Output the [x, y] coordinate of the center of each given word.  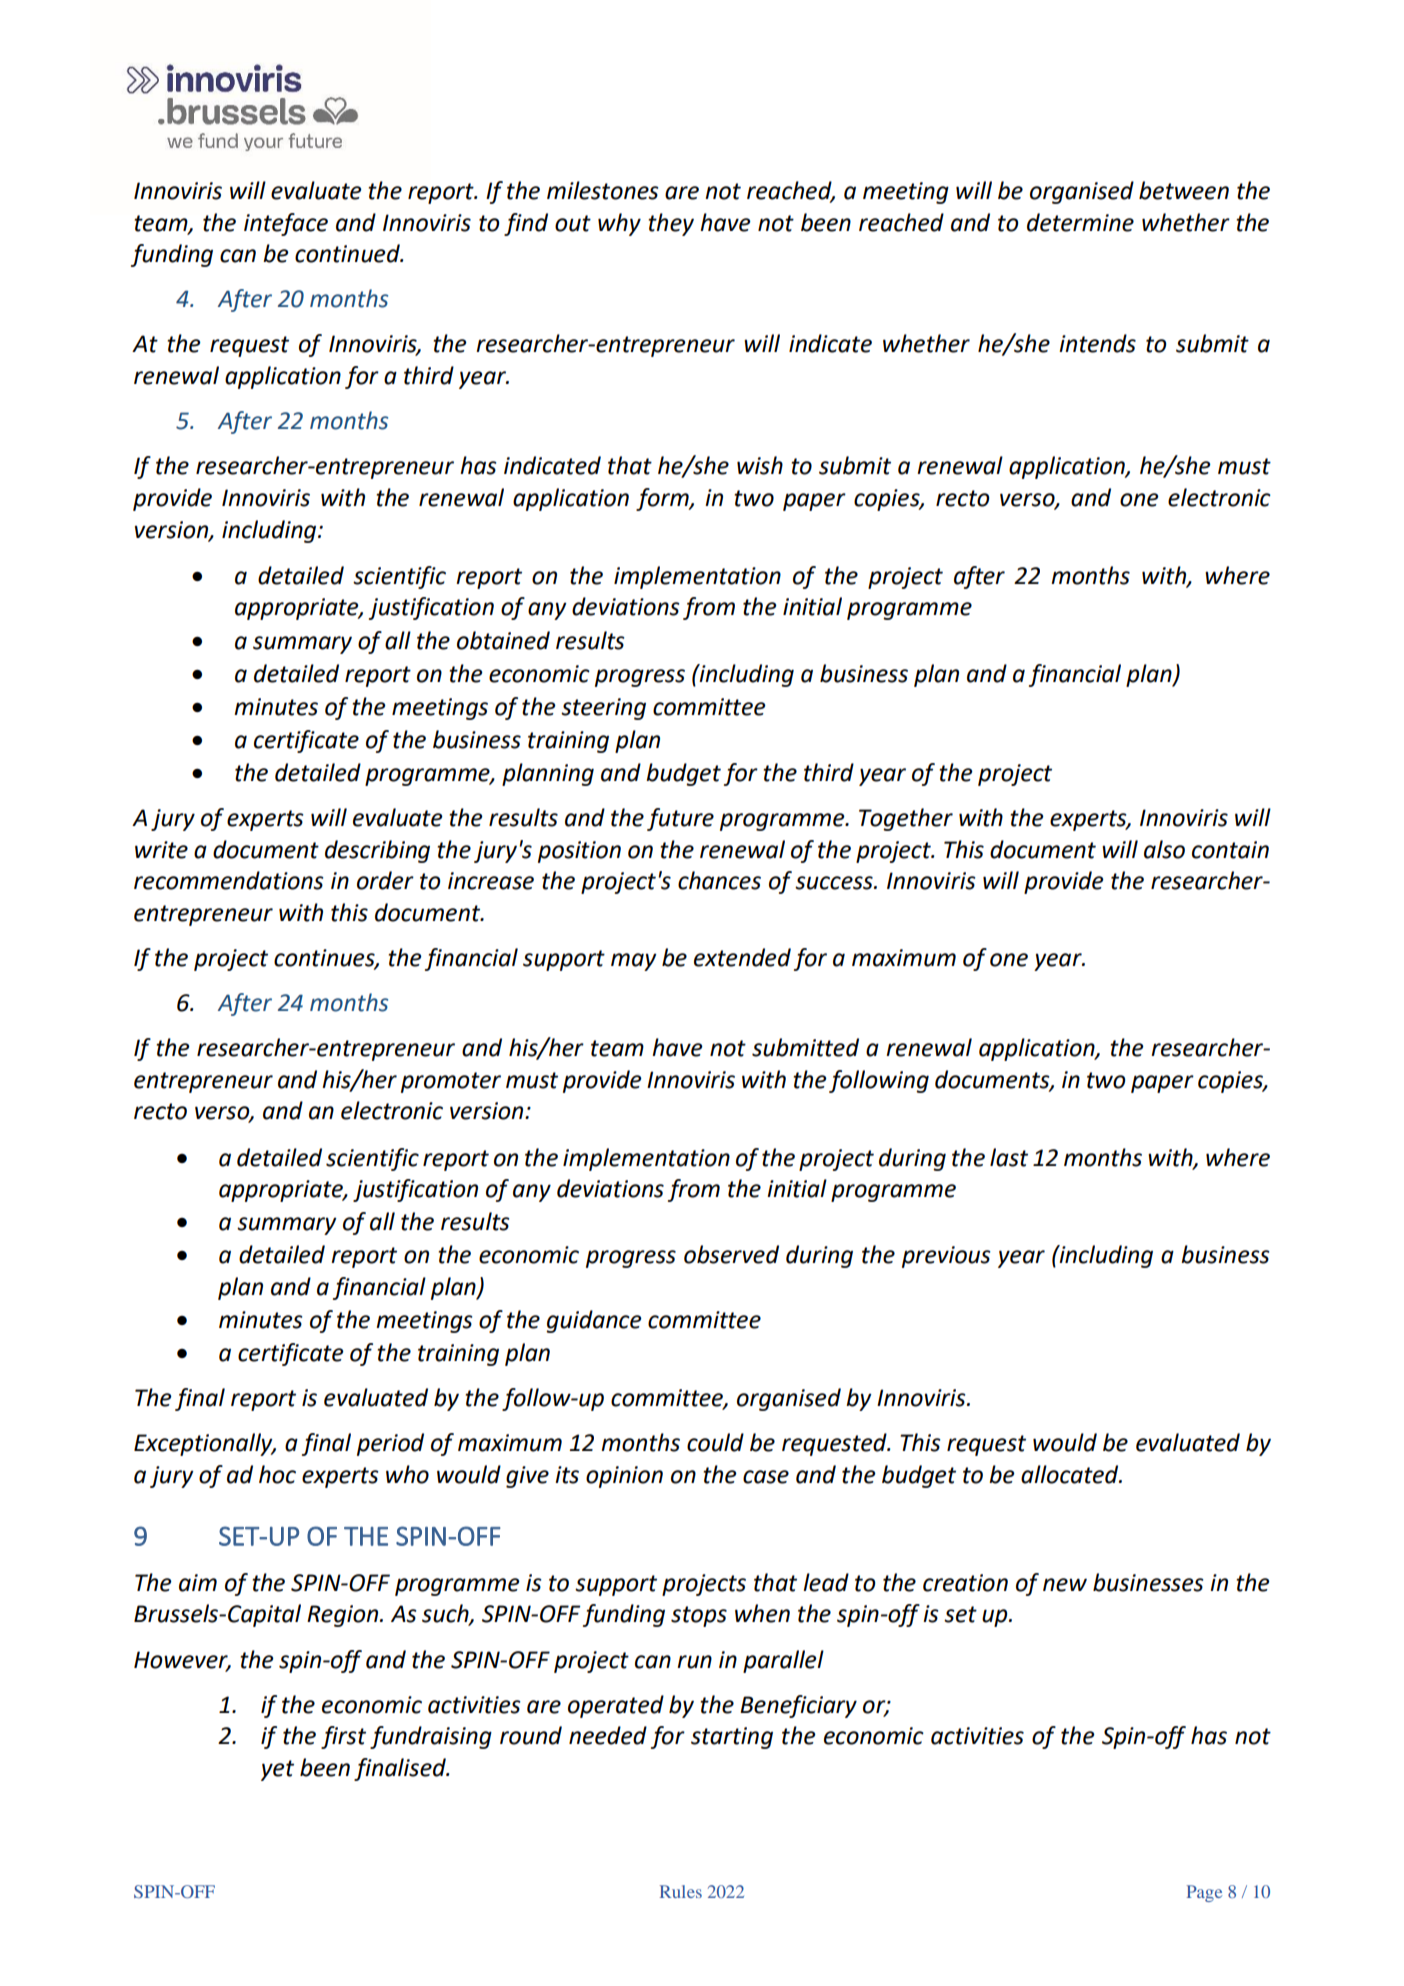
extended [742, 957]
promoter [451, 1082]
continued [348, 253]
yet [277, 1770]
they [671, 224]
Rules [681, 1891]
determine [1080, 222]
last [1009, 1157]
